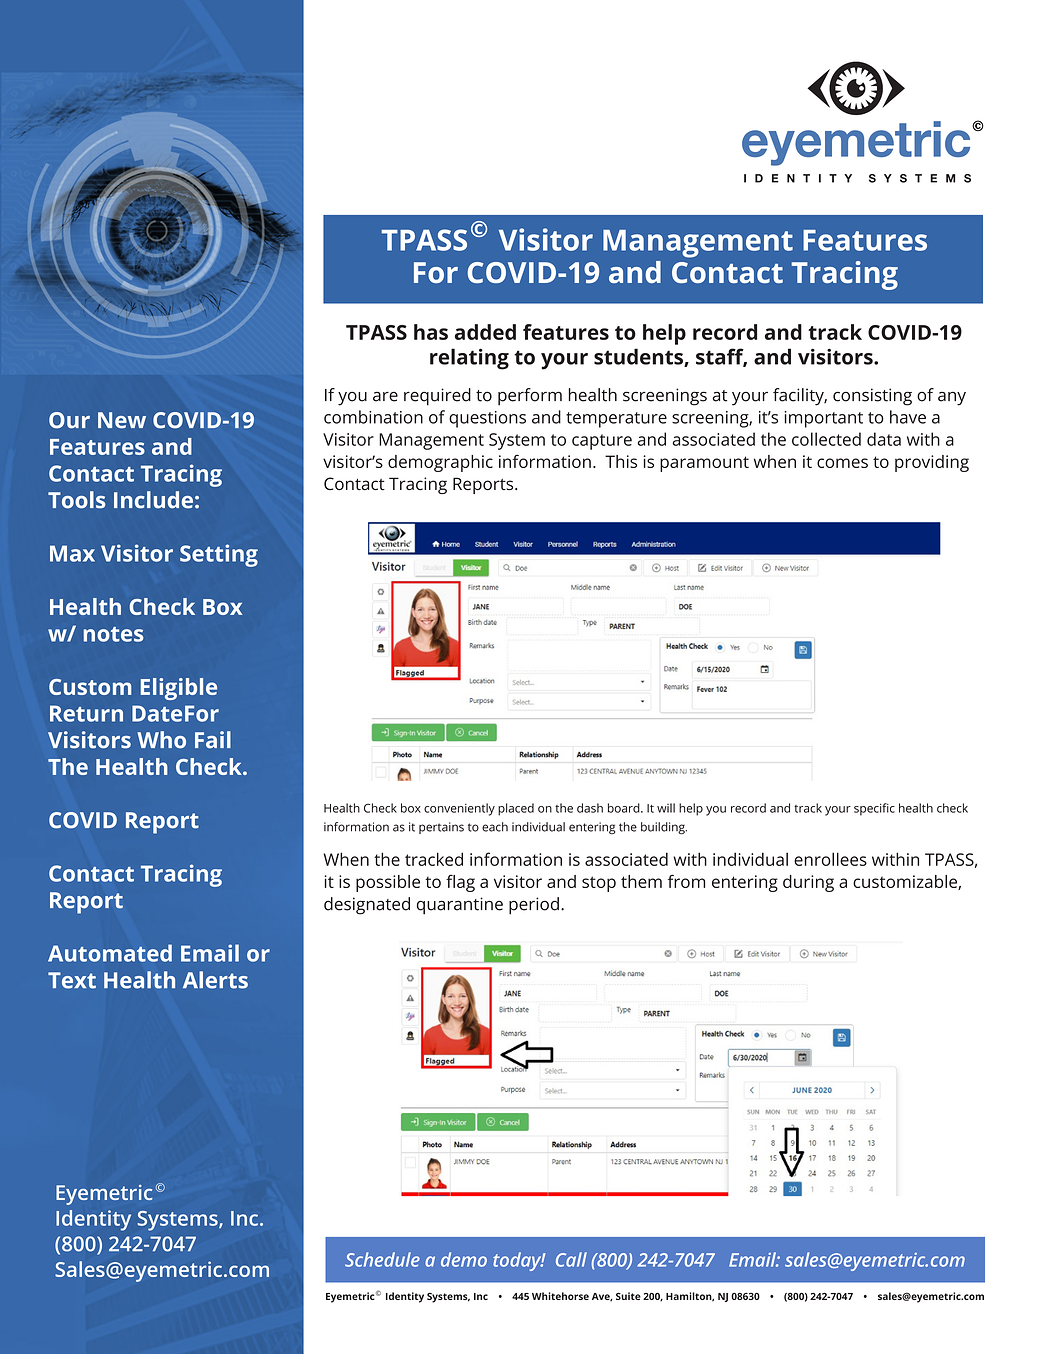 This screenshot has height=1354, width=1046. Describe the element at coordinates (628, 1296) in the screenshot. I see `Suite` at that location.
